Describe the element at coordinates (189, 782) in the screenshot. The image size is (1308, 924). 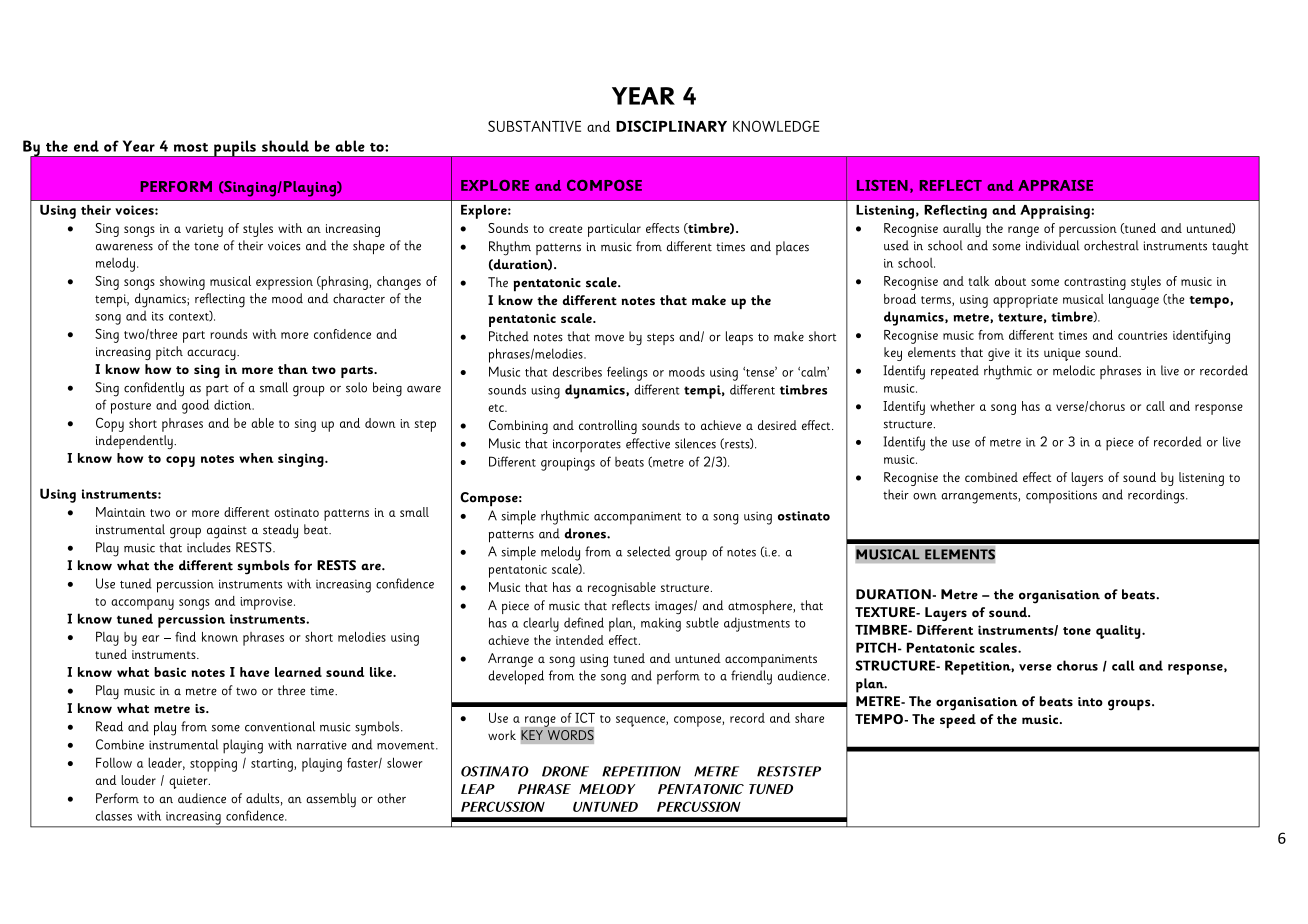
I see `quieter` at that location.
